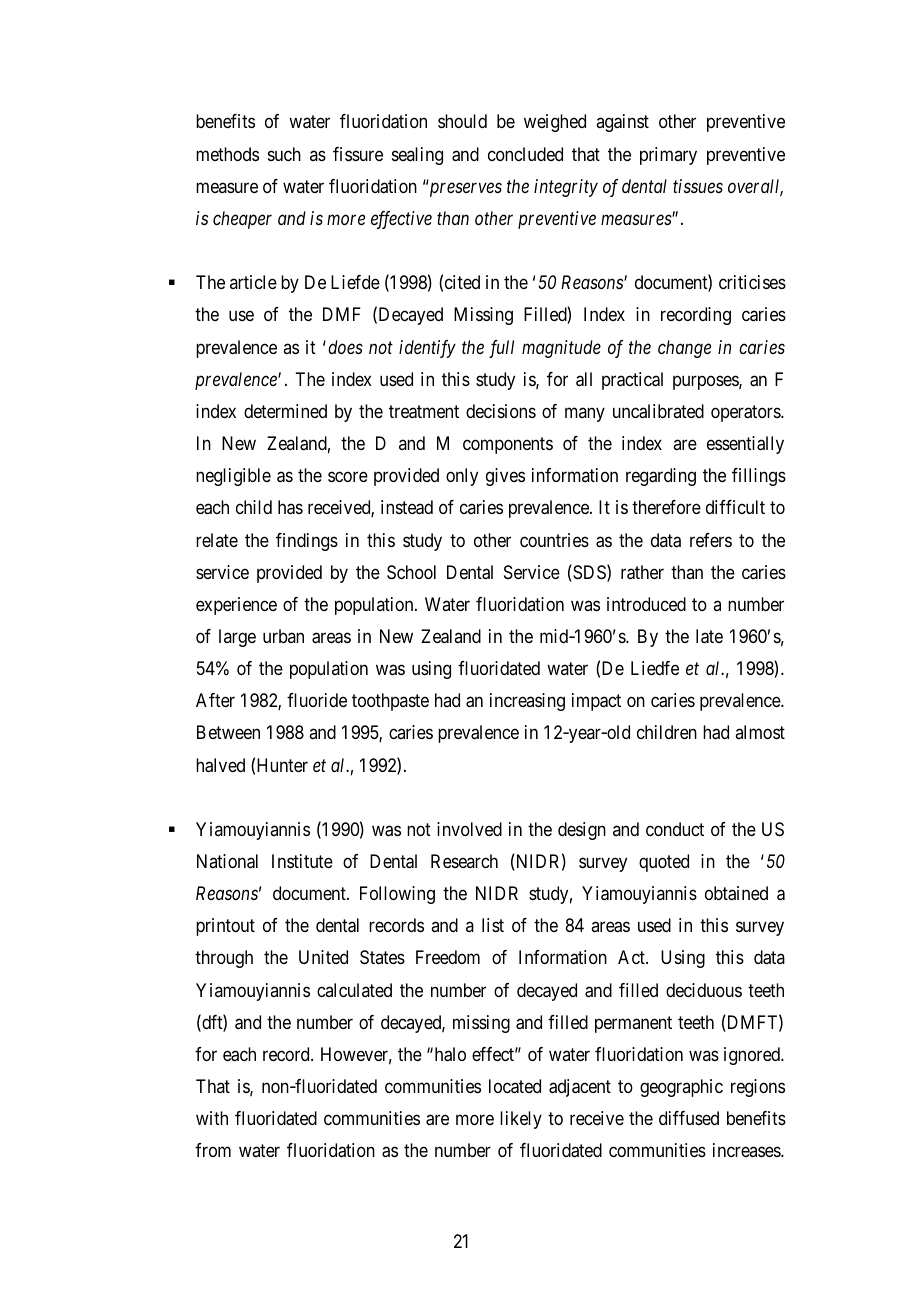 The width and height of the screenshot is (924, 1308). Describe the element at coordinates (668, 156) in the screenshot. I see `primary` at that location.
